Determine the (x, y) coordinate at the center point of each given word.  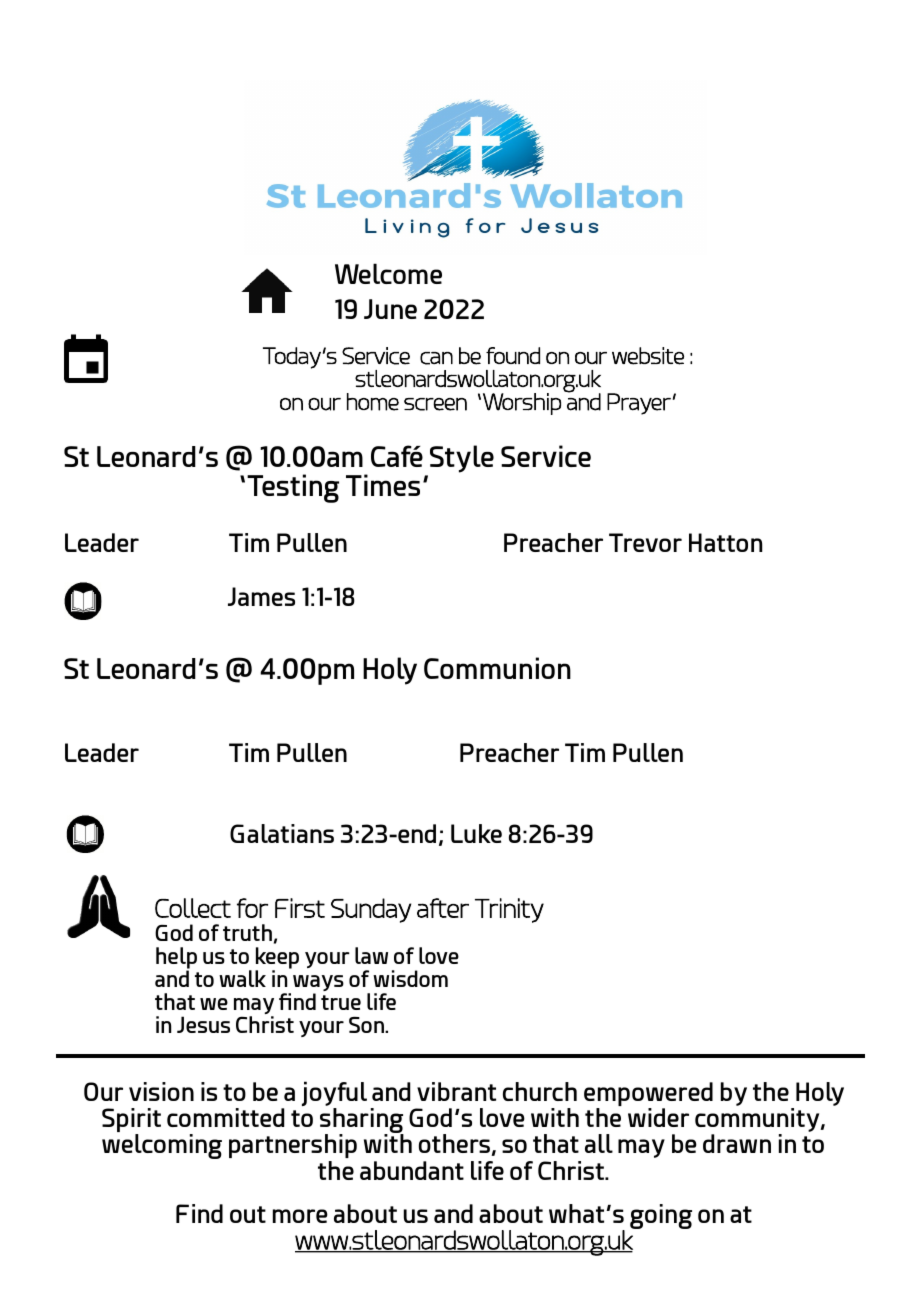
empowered (648, 1095)
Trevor (645, 542)
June (390, 309)
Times (383, 485)
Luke (476, 833)
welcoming (162, 1146)
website (648, 356)
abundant (412, 1170)
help (176, 959)
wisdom (410, 978)
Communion (497, 668)
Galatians (282, 833)
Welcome (388, 273)
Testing (293, 488)
